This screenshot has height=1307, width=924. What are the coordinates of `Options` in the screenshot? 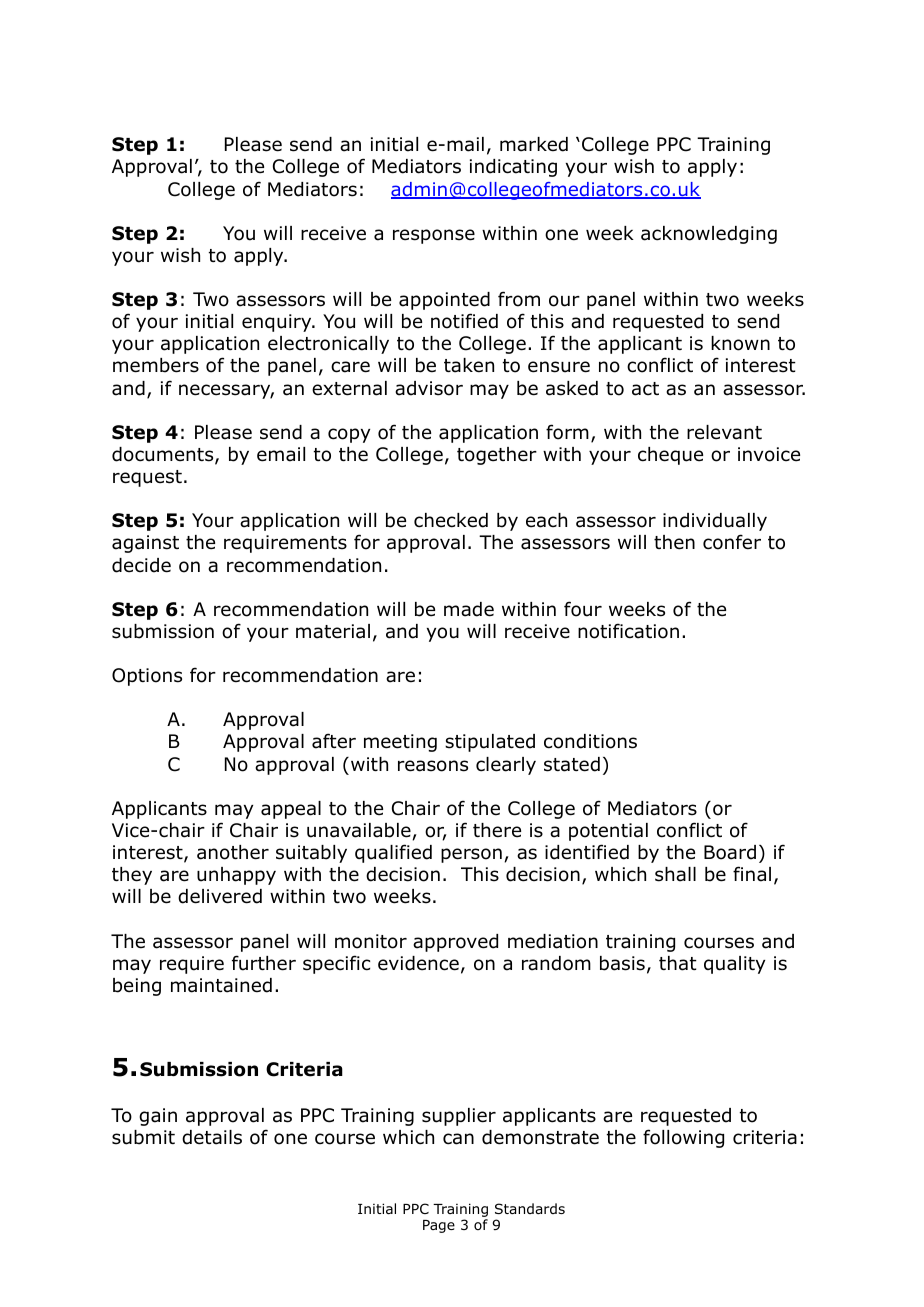 It's located at (147, 677).
